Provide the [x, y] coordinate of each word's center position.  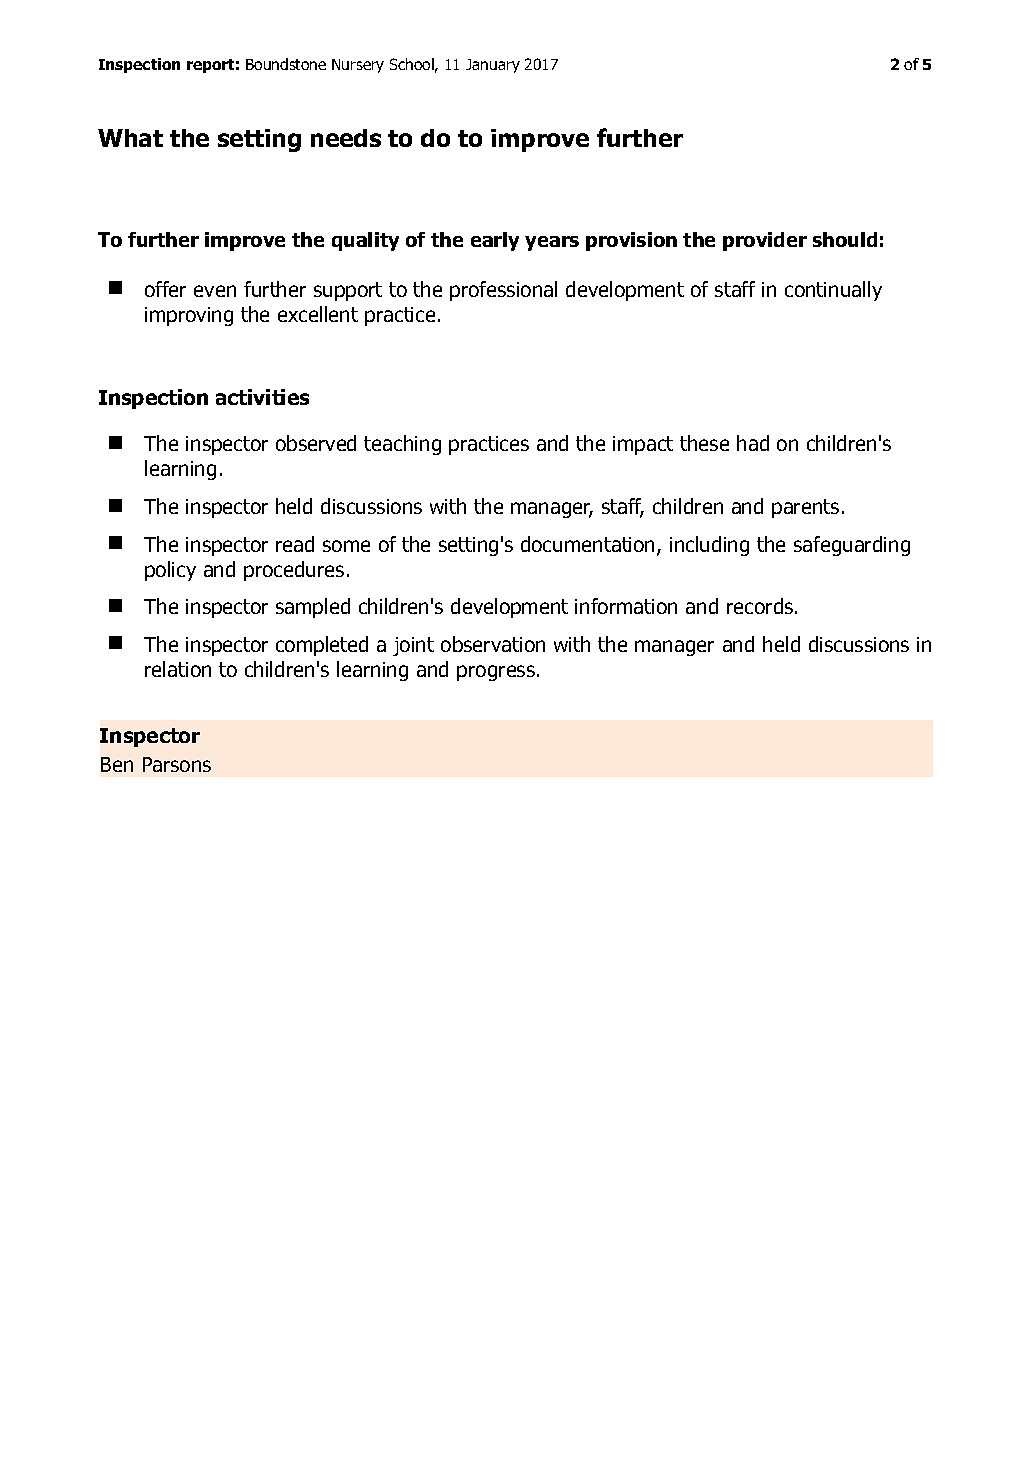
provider [765, 241]
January [493, 66]
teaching [402, 445]
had [753, 443]
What [130, 138]
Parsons [177, 764]
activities [262, 397]
